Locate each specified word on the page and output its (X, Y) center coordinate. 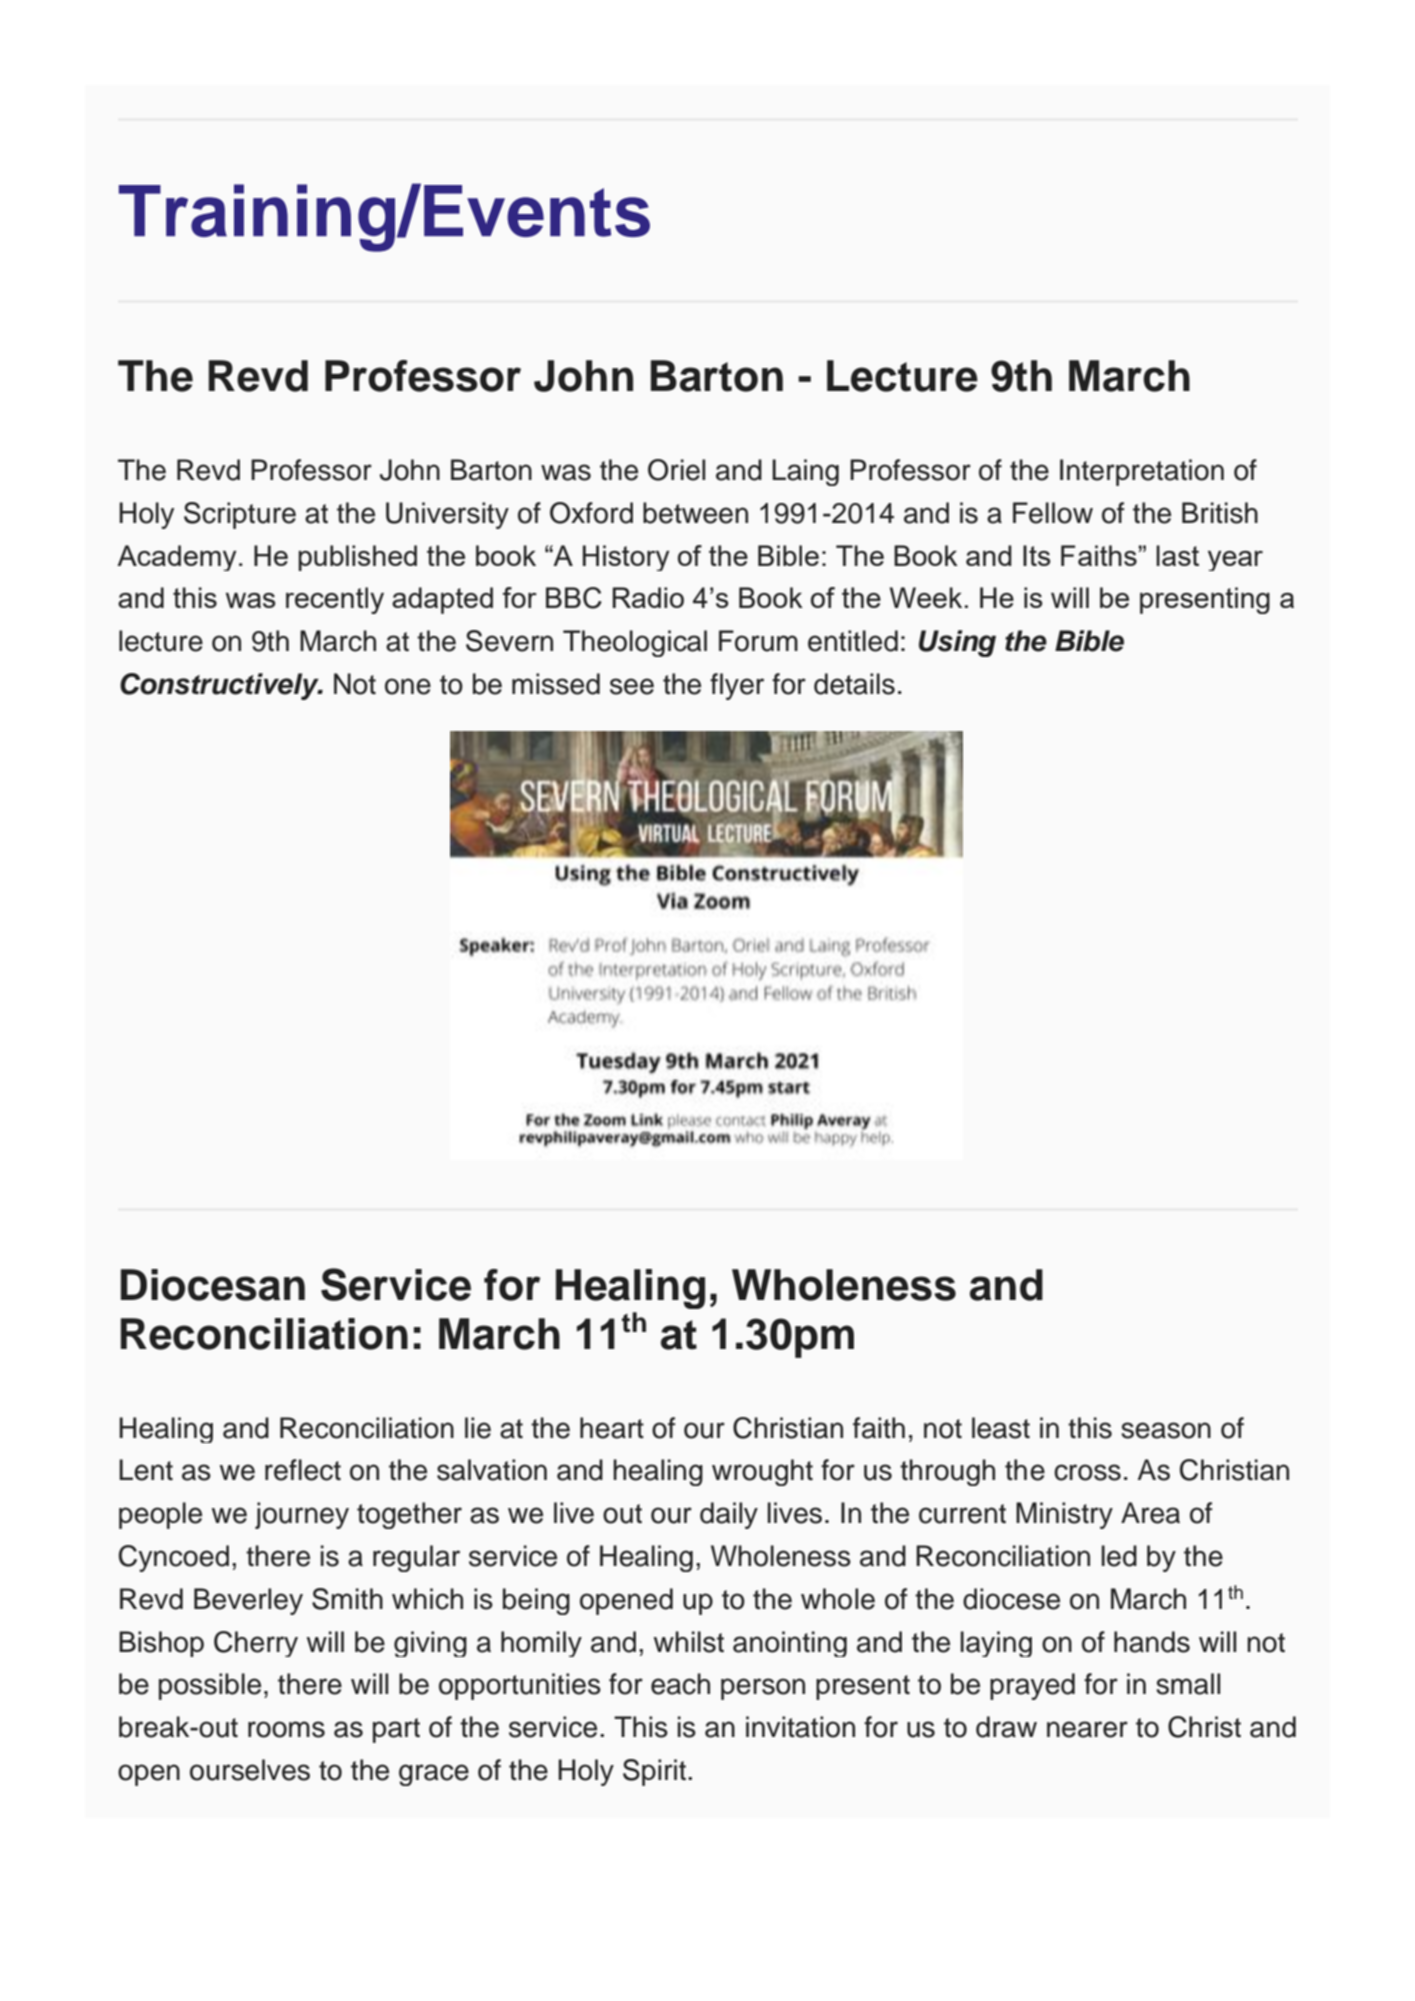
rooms (286, 1729)
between (695, 513)
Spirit (656, 1772)
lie (478, 1428)
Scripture (240, 515)
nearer (1087, 1729)
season (1166, 1430)
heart (612, 1428)
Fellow (1053, 513)
